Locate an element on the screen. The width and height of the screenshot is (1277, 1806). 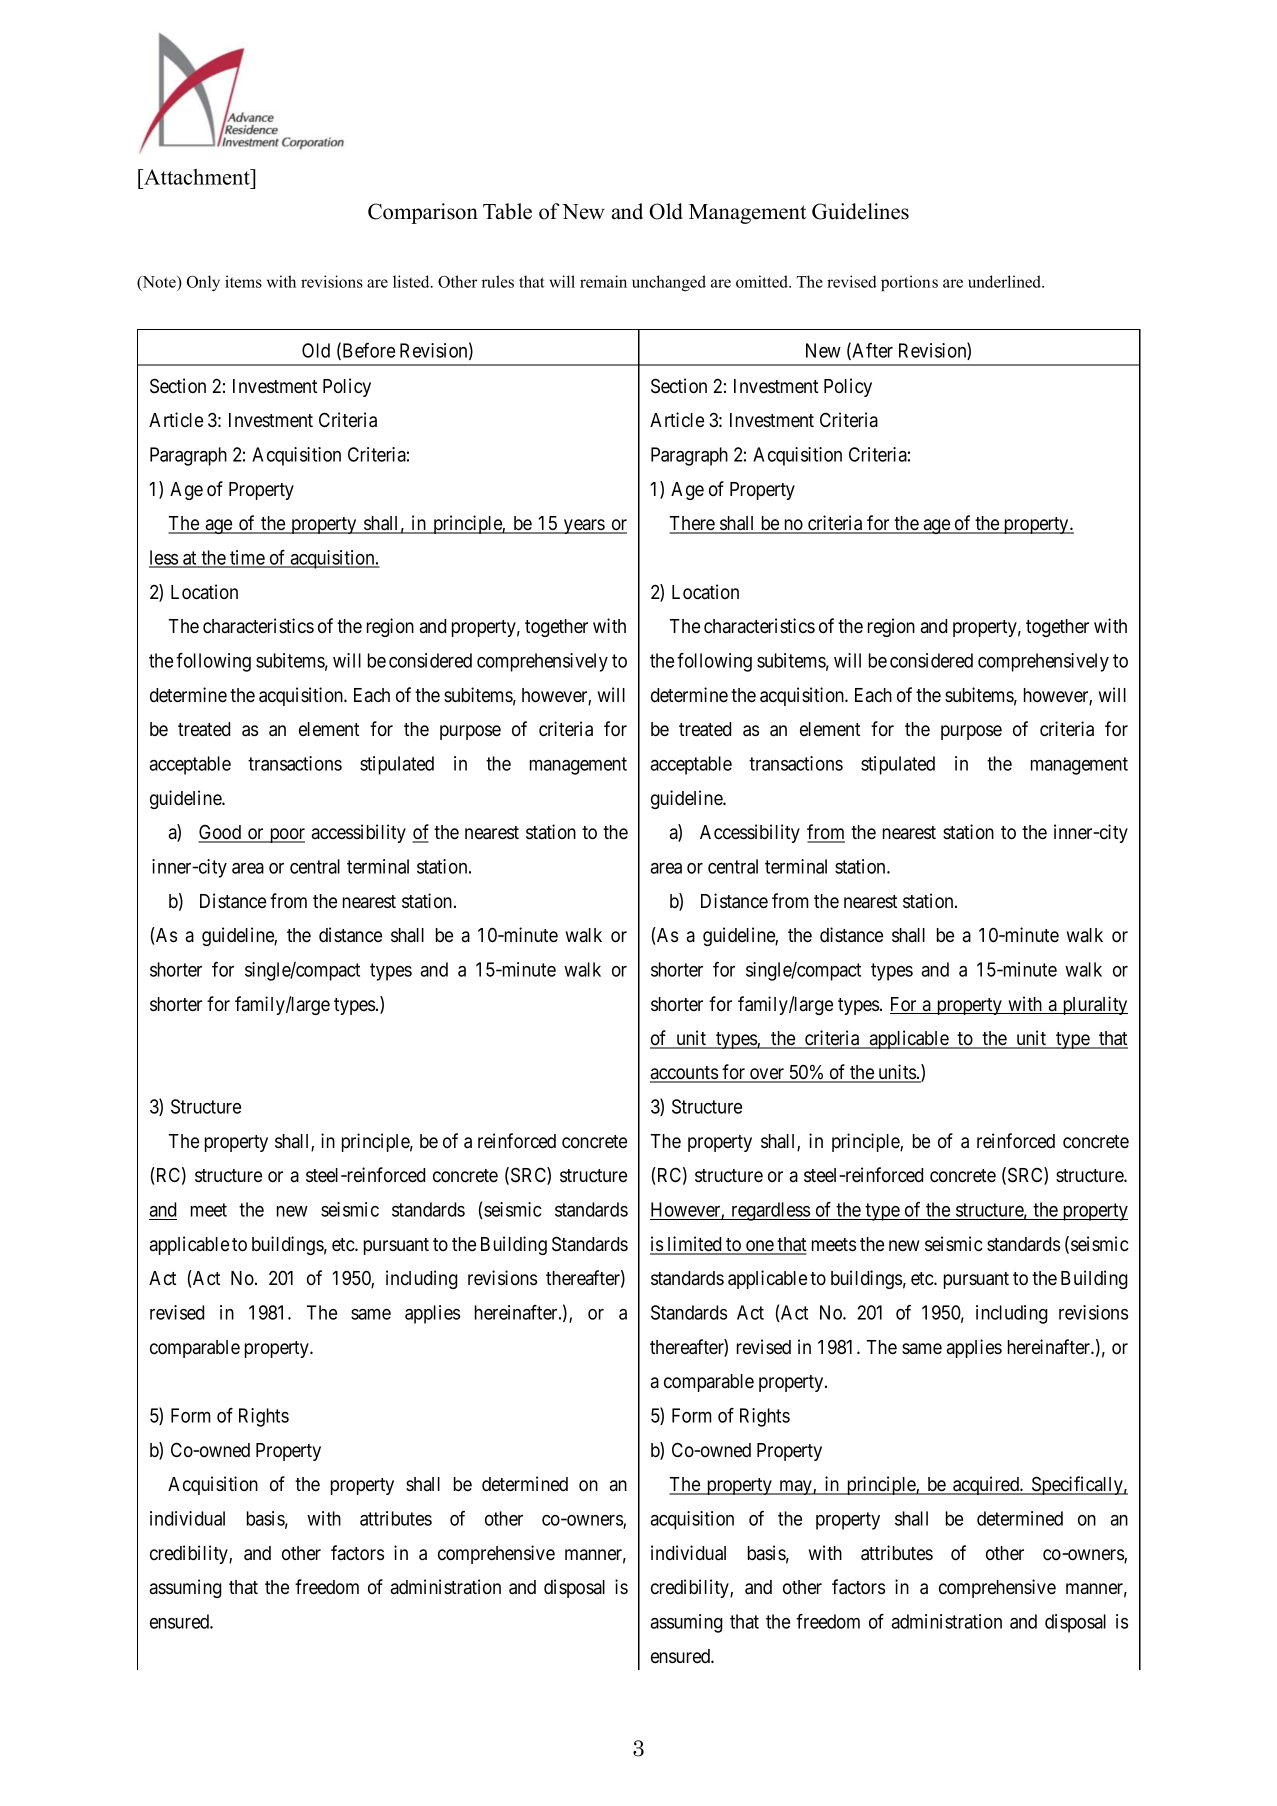
may is located at coordinates (795, 1487).
